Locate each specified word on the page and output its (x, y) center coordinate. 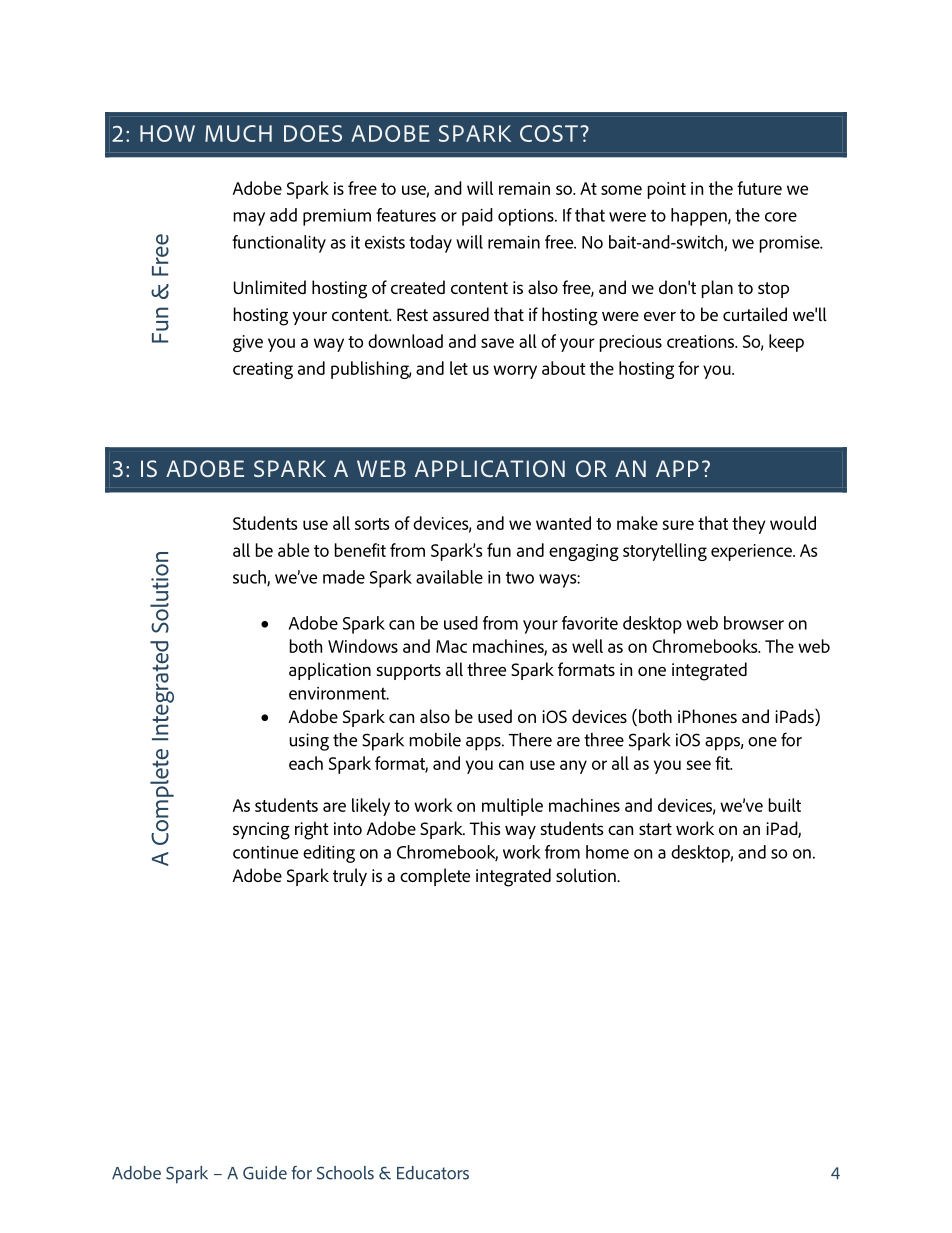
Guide (265, 1173)
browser (754, 623)
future (759, 188)
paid (477, 217)
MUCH (238, 133)
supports (409, 672)
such (250, 578)
